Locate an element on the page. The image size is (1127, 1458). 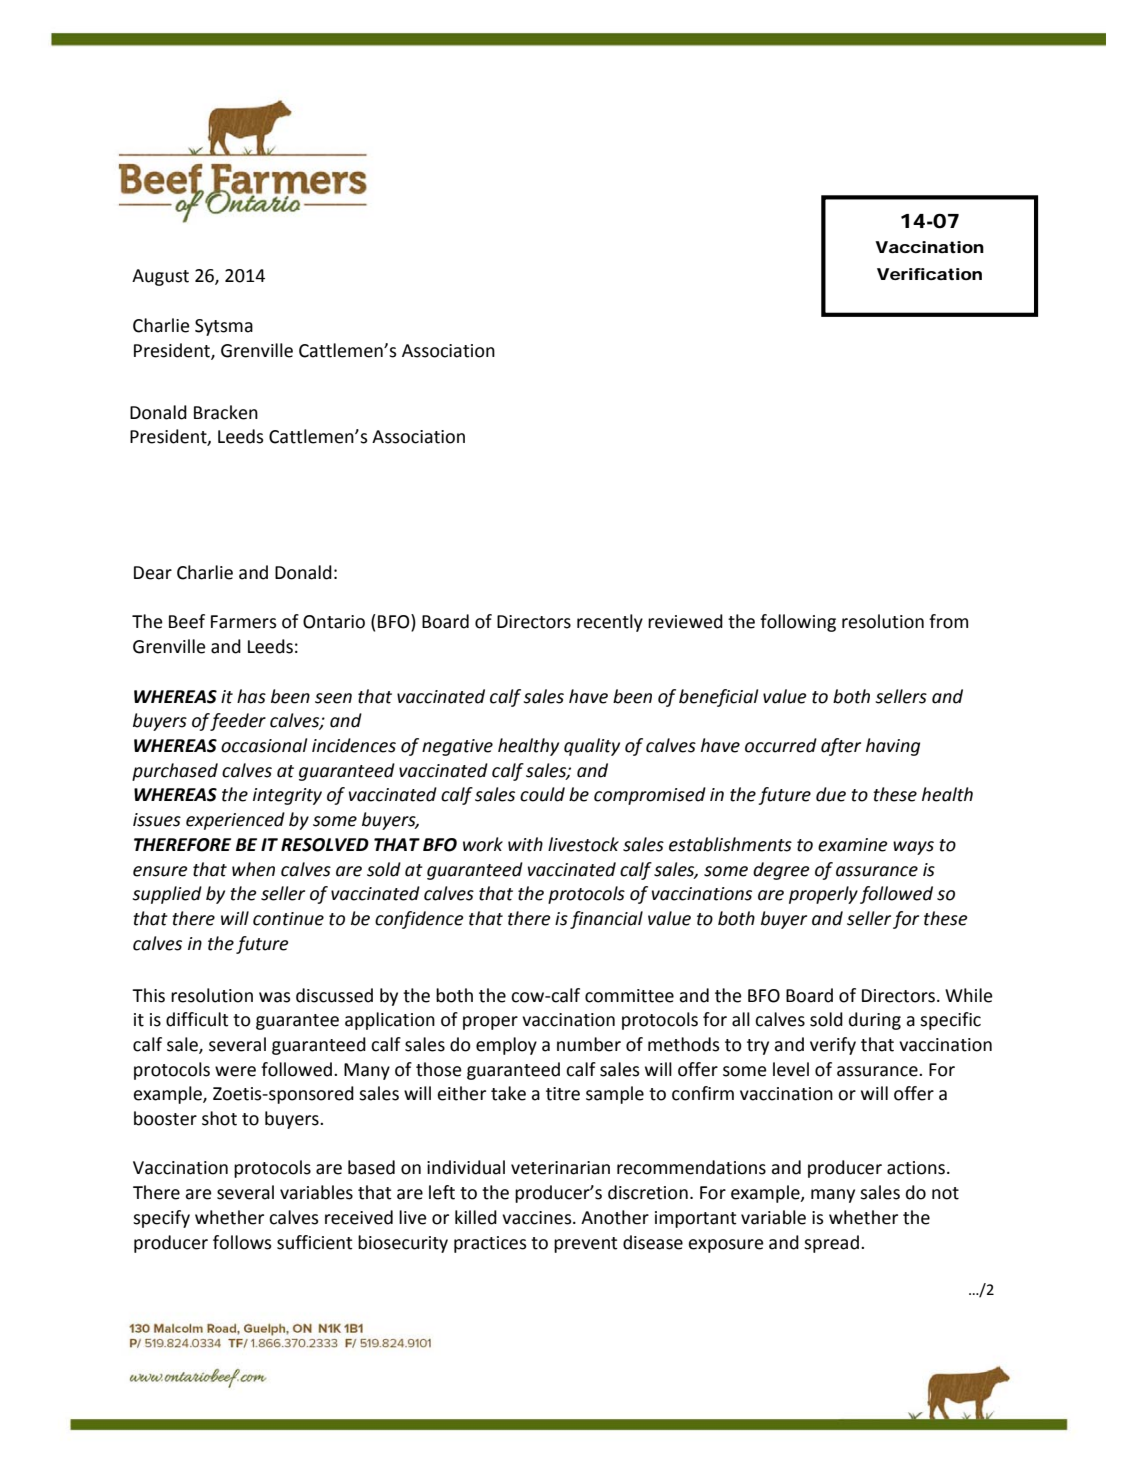
from is located at coordinates (948, 621).
